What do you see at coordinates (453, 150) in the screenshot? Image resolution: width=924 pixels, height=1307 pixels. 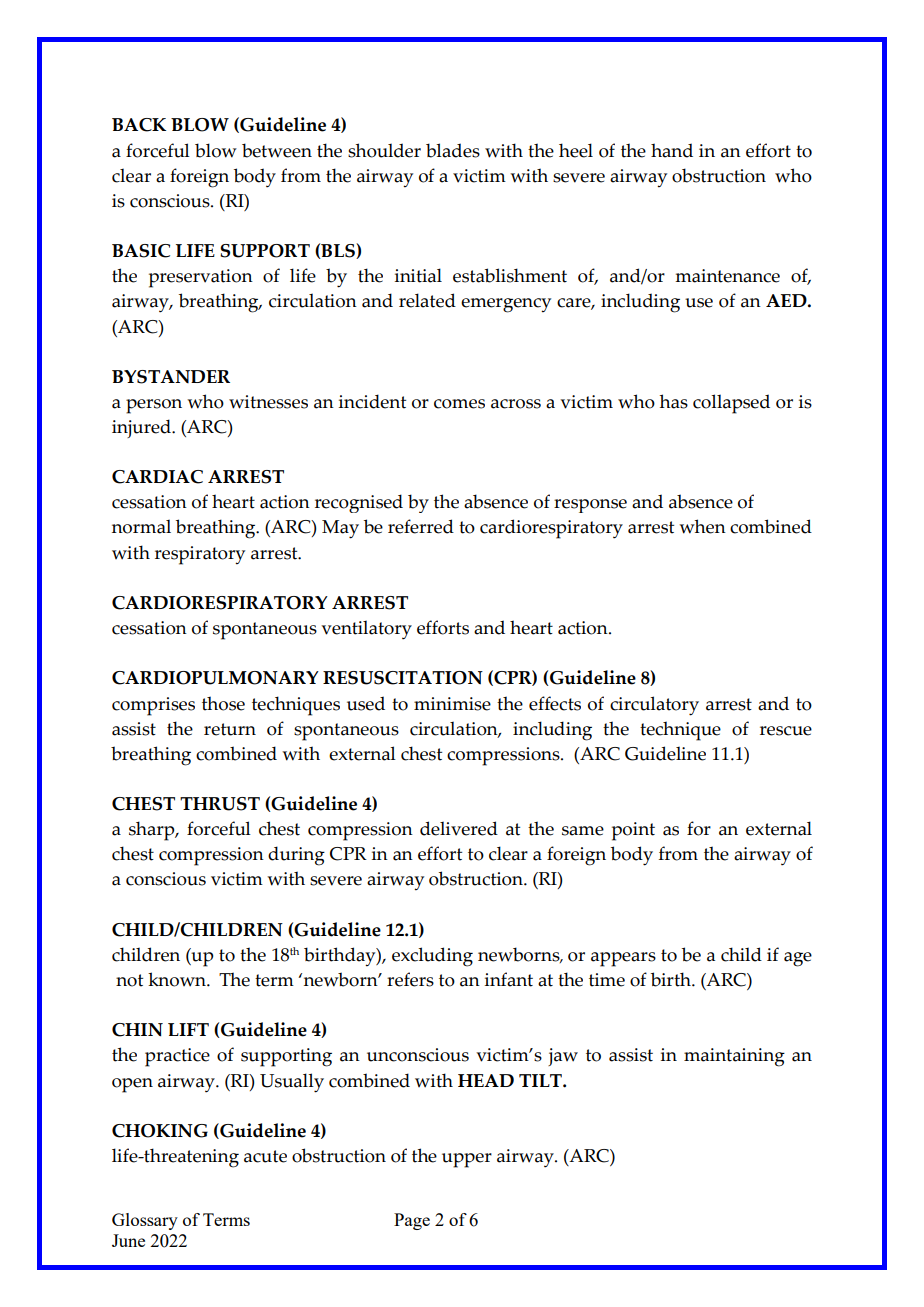 I see `blades` at bounding box center [453, 150].
